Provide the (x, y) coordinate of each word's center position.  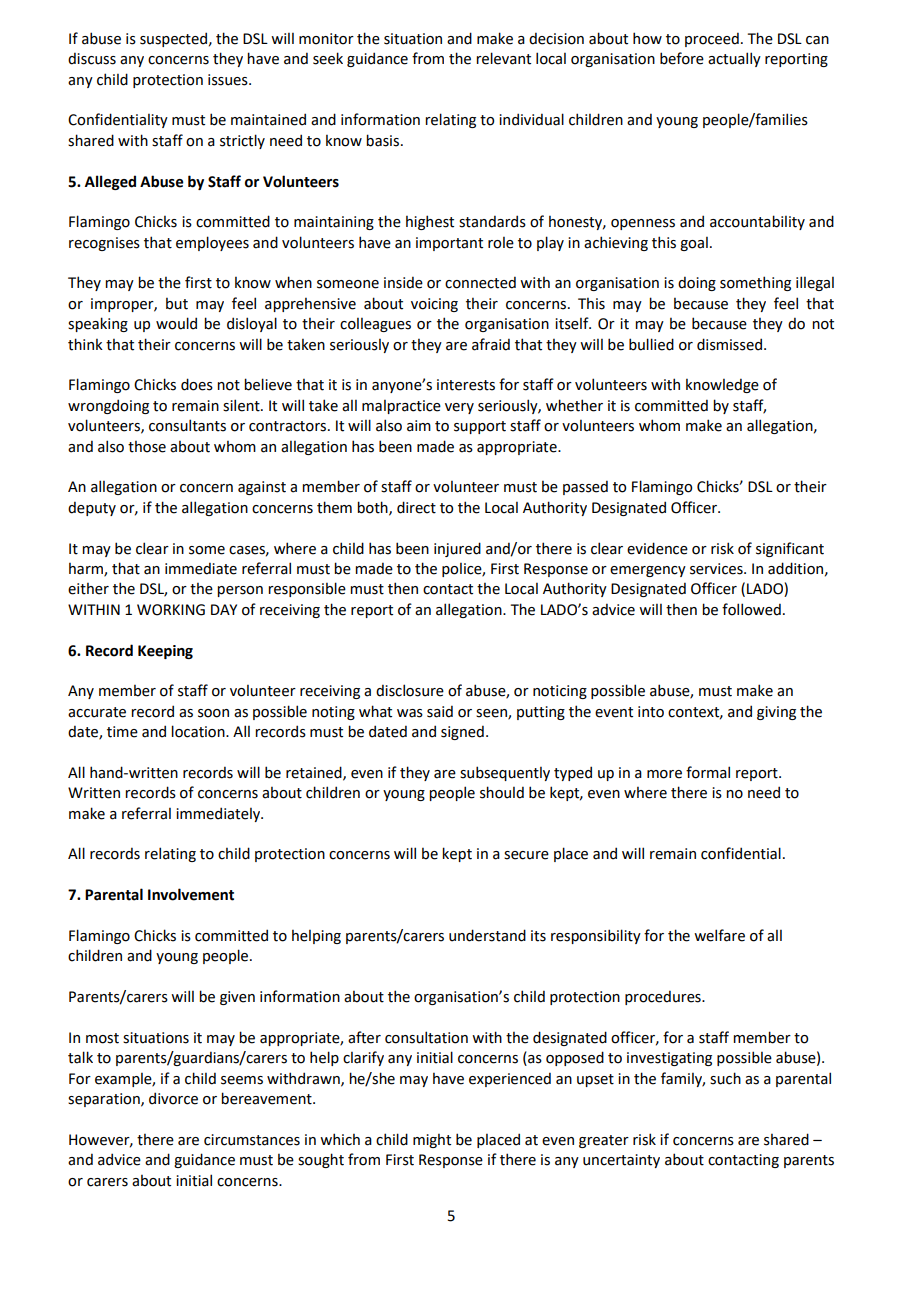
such (725, 1078)
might (432, 1141)
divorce (173, 1098)
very (459, 408)
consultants (187, 425)
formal (708, 772)
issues (229, 80)
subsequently (505, 773)
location (199, 731)
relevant (503, 58)
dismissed (729, 344)
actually (734, 59)
